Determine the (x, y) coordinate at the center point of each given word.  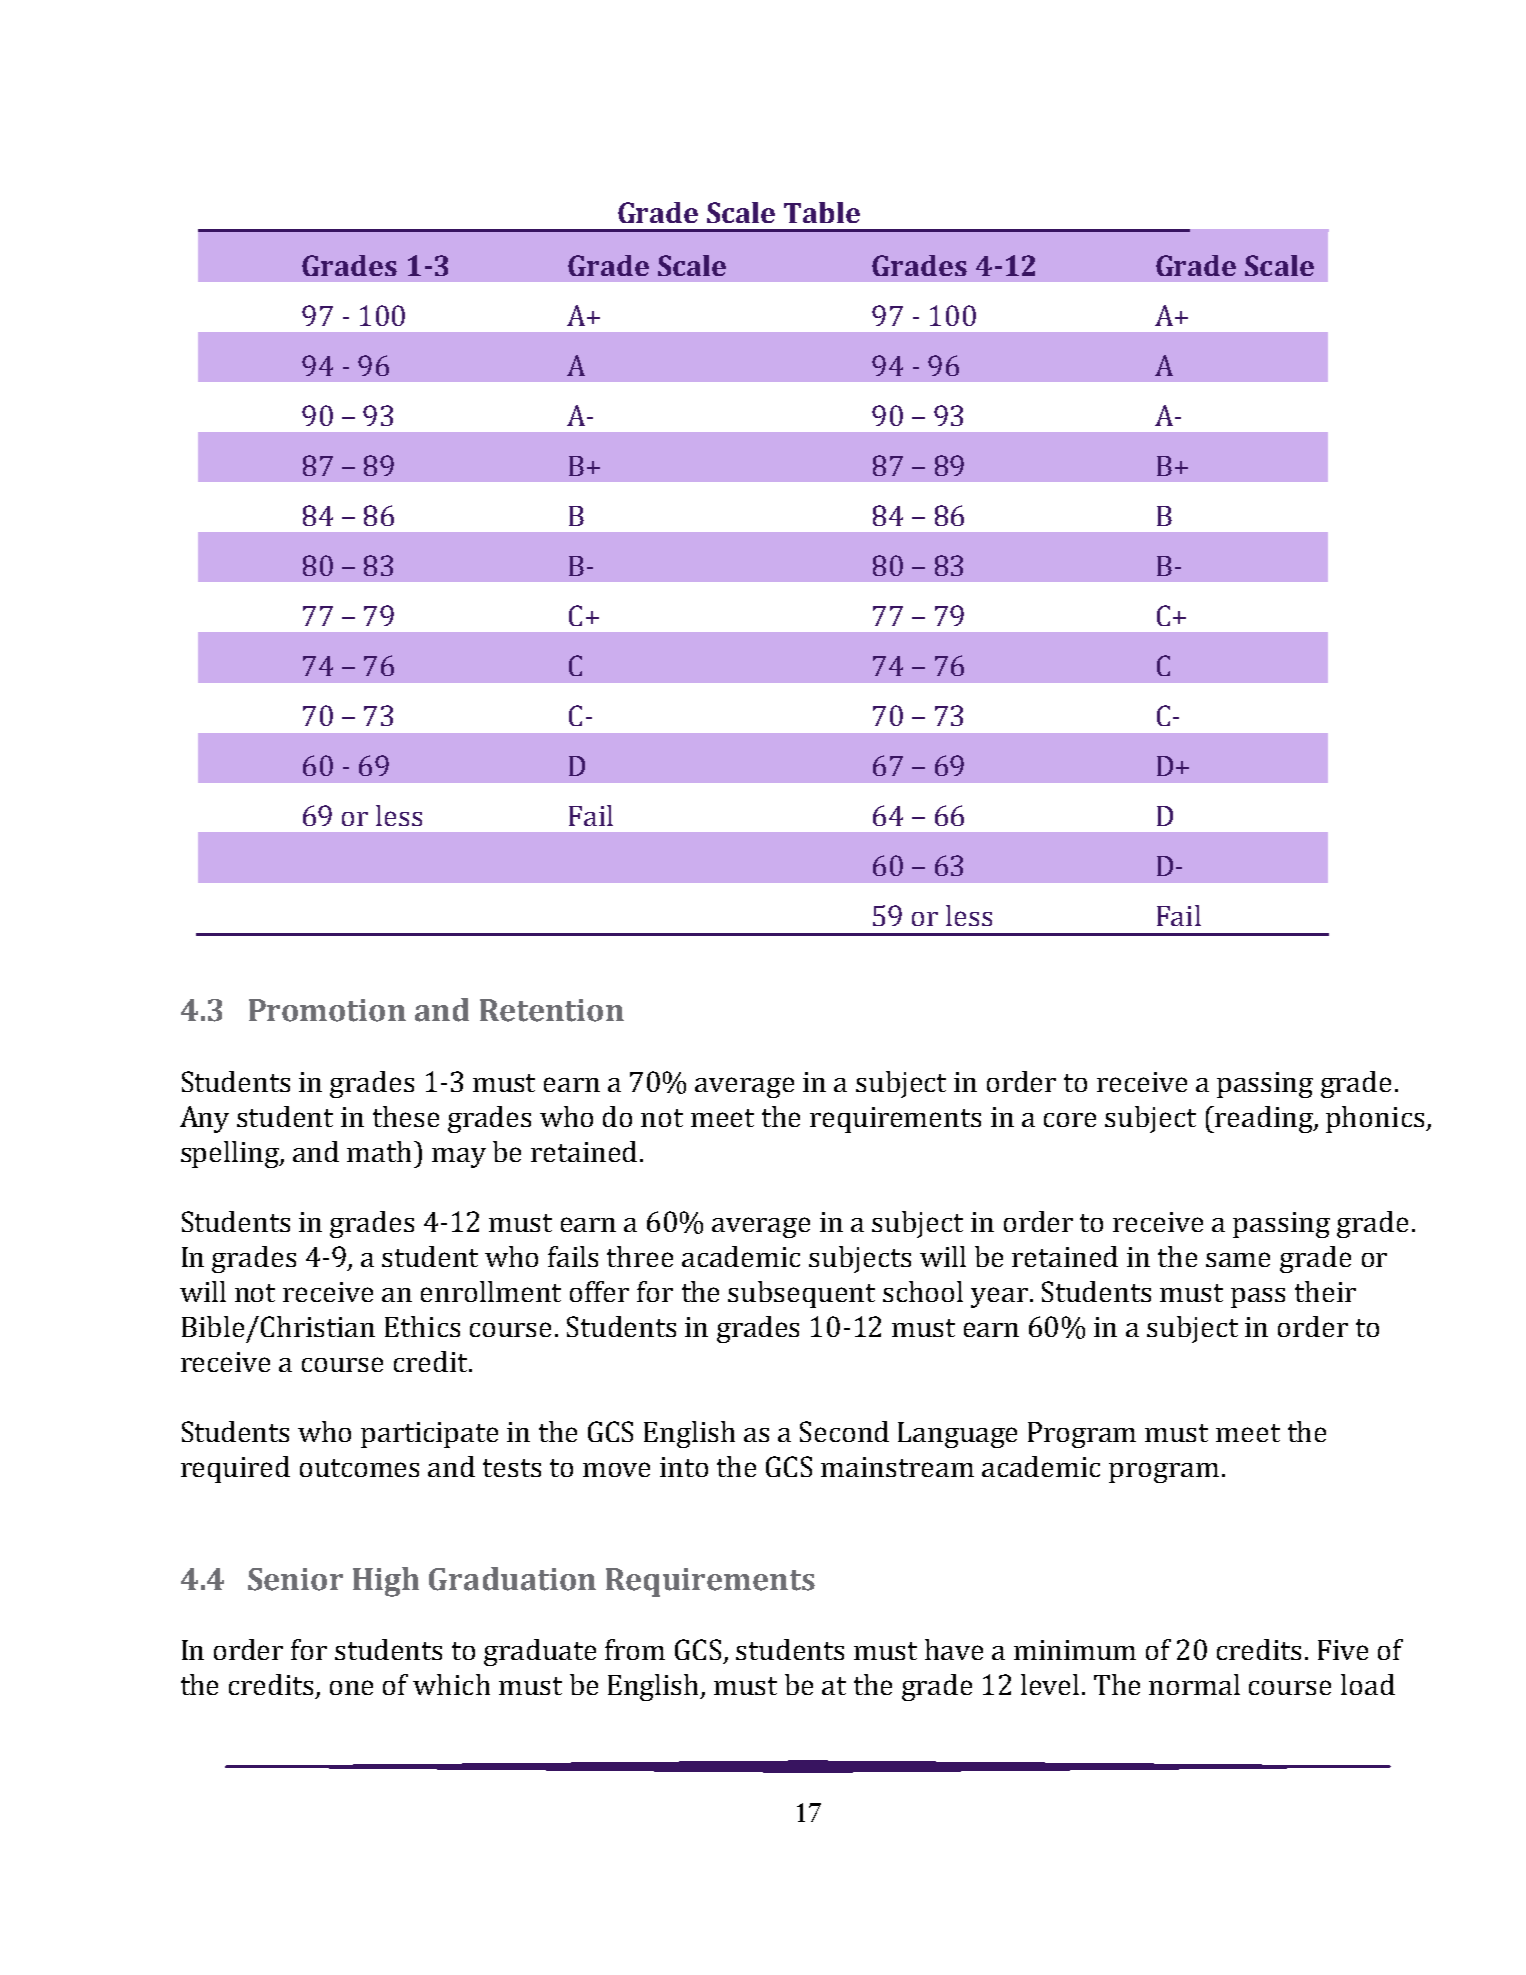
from (635, 1649)
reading (1265, 1119)
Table (822, 212)
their (1325, 1291)
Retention (552, 1010)
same (1238, 1259)
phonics (1376, 1119)
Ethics (422, 1326)
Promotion (327, 1010)
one (351, 1687)
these (406, 1116)
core (1070, 1119)
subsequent (801, 1294)
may (459, 1158)
